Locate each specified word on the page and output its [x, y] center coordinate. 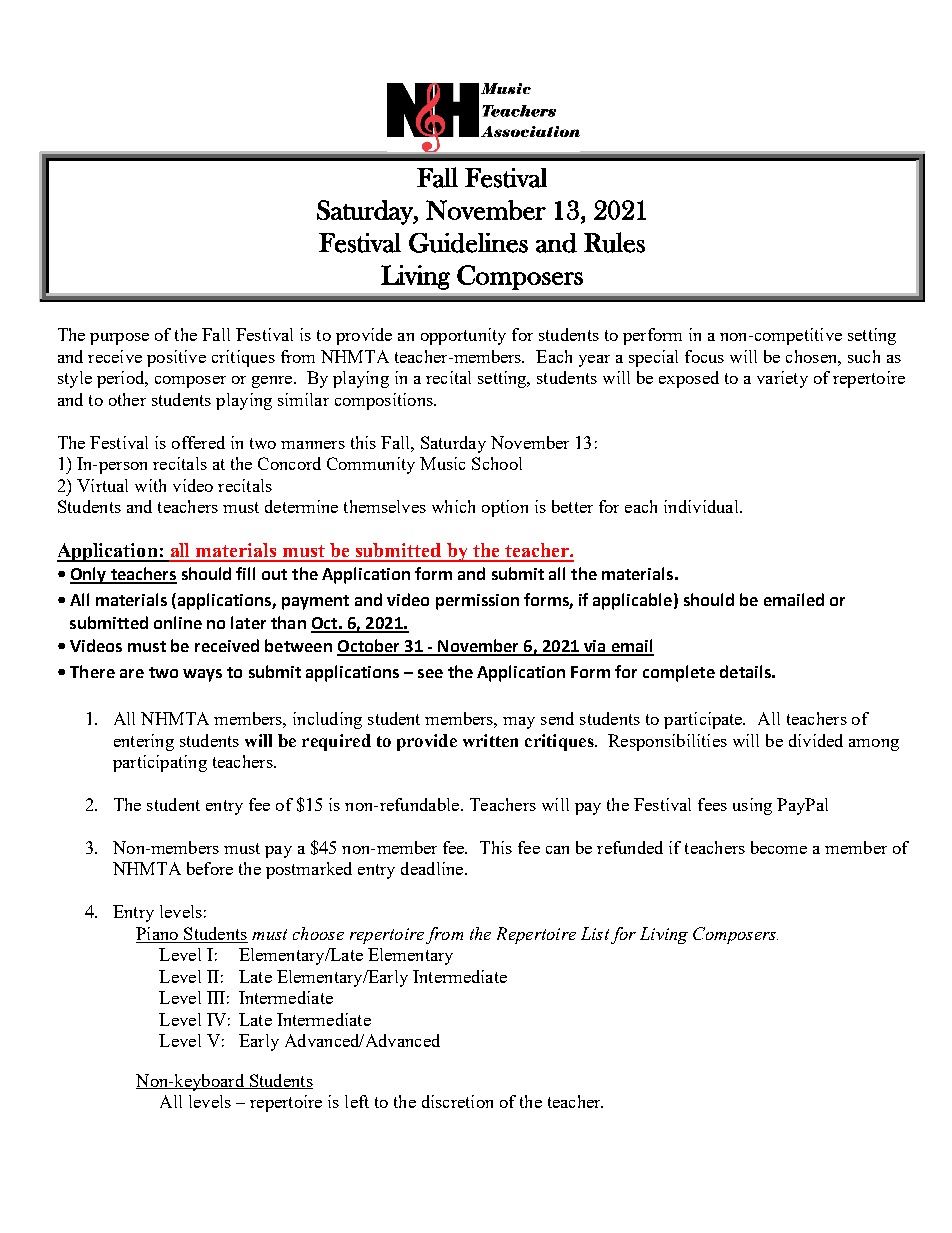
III [216, 997]
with [150, 485]
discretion [457, 1101]
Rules [614, 242]
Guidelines [468, 243]
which [453, 506]
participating [160, 763]
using [752, 806]
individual [702, 506]
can [557, 850]
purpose [119, 339]
